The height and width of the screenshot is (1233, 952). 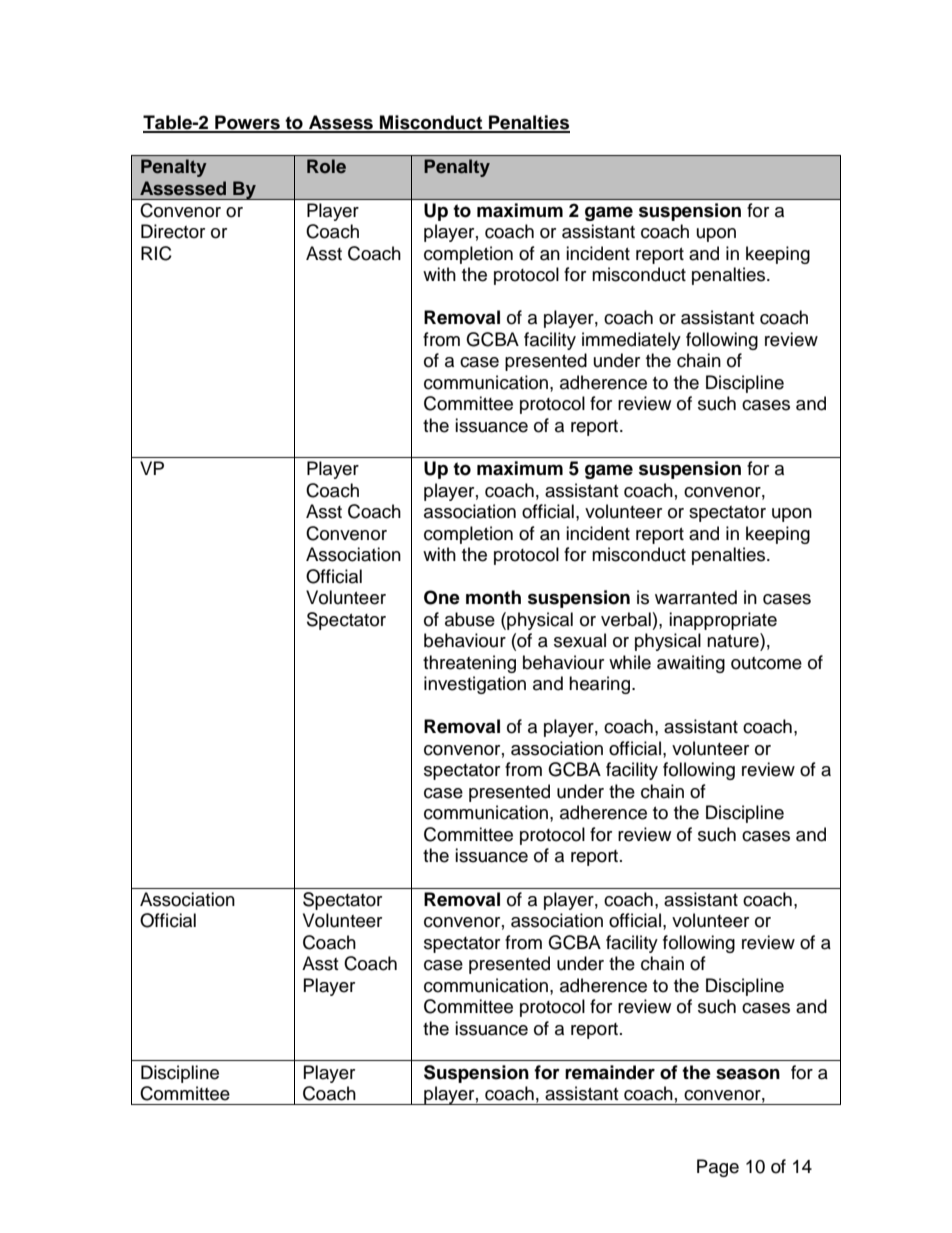 I want to click on One, so click(x=442, y=597).
